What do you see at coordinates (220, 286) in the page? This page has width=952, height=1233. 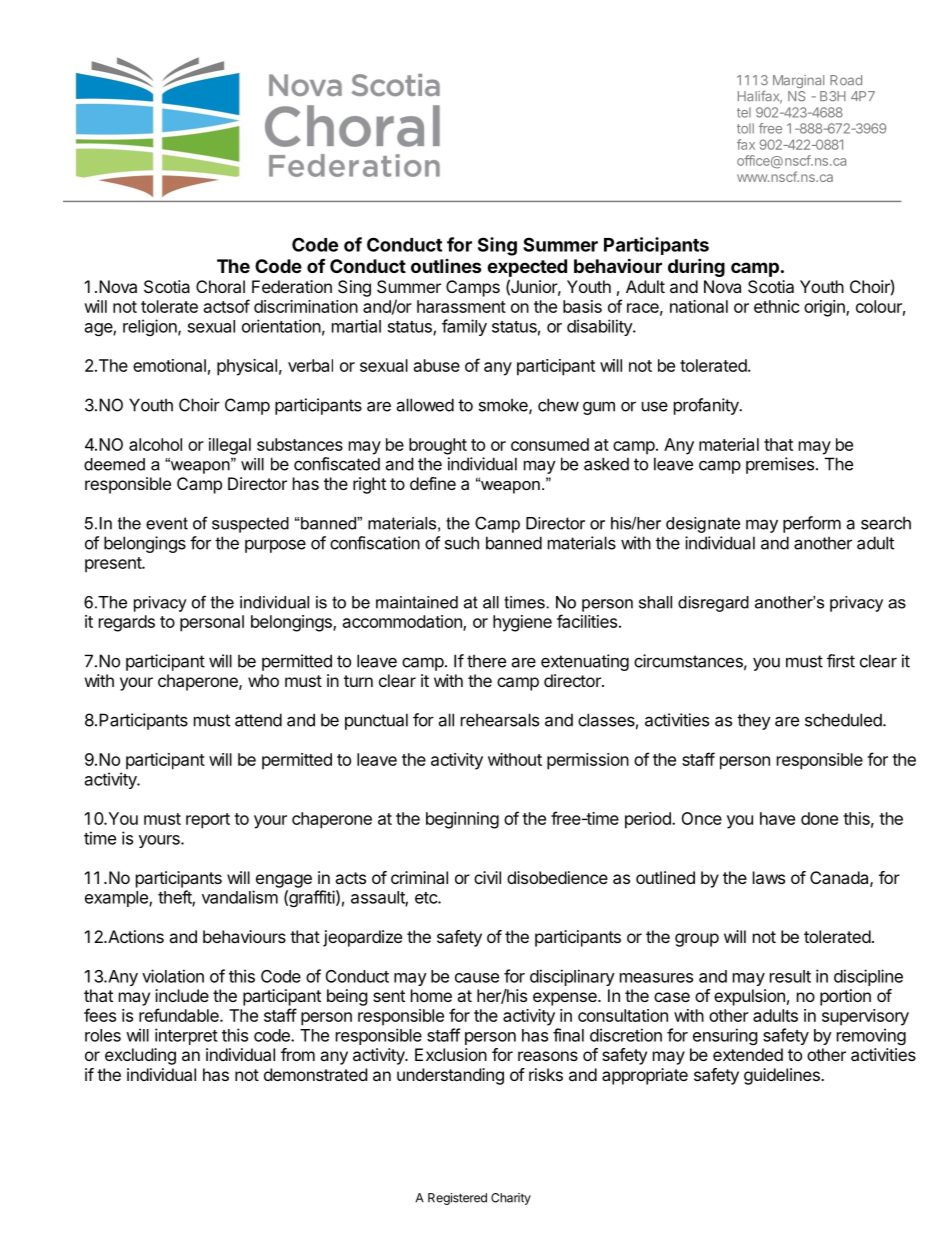 I see `Choral` at bounding box center [220, 286].
